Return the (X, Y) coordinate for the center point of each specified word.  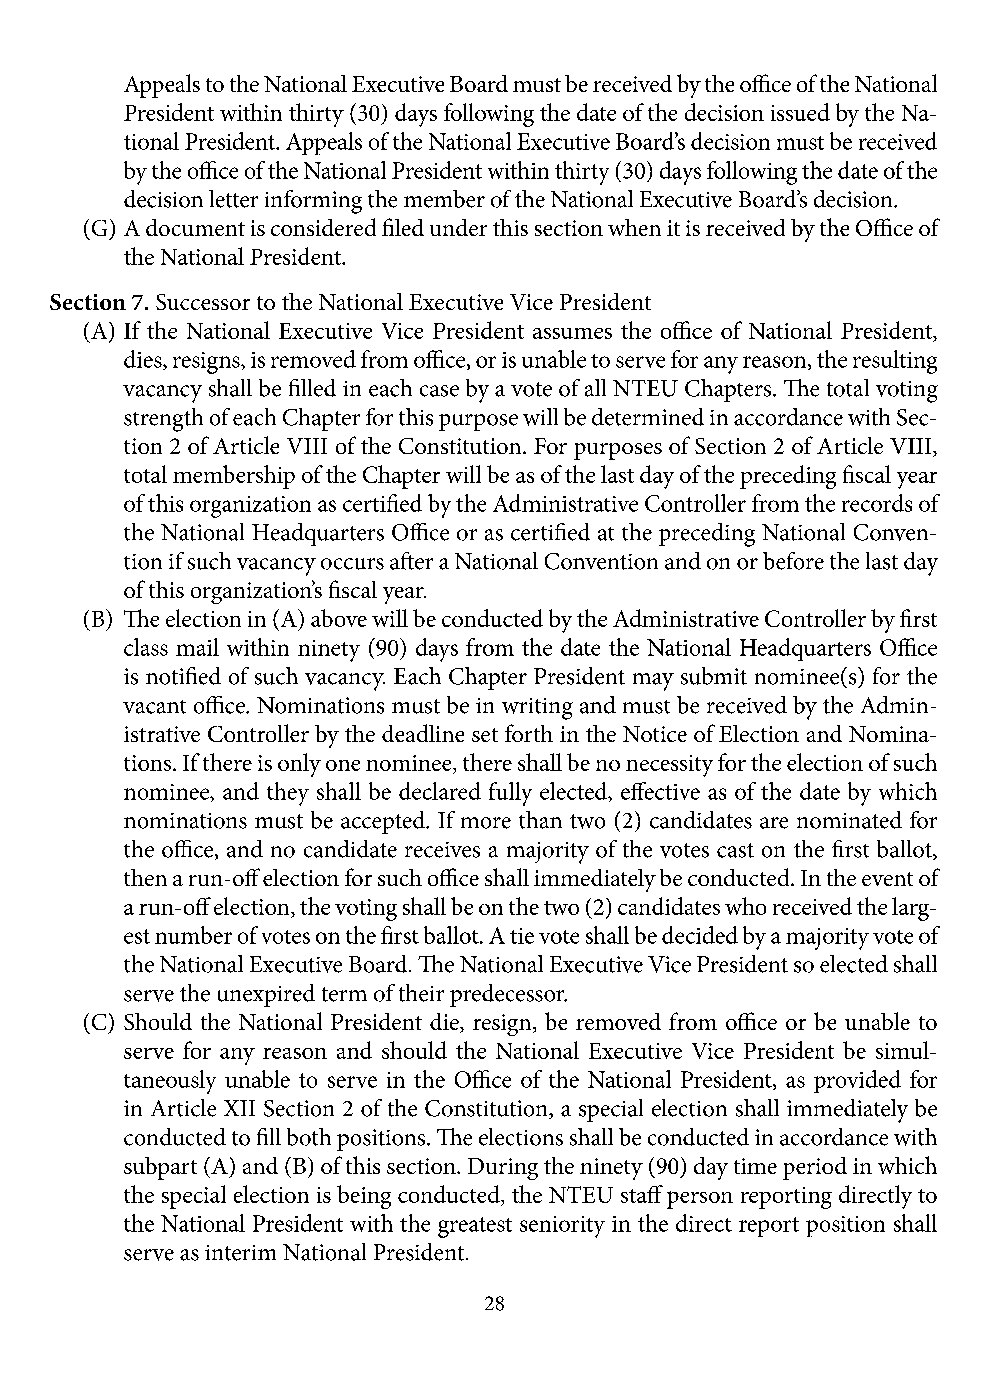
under (458, 227)
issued (800, 112)
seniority (562, 1227)
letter (233, 199)
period (815, 1168)
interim (240, 1253)
